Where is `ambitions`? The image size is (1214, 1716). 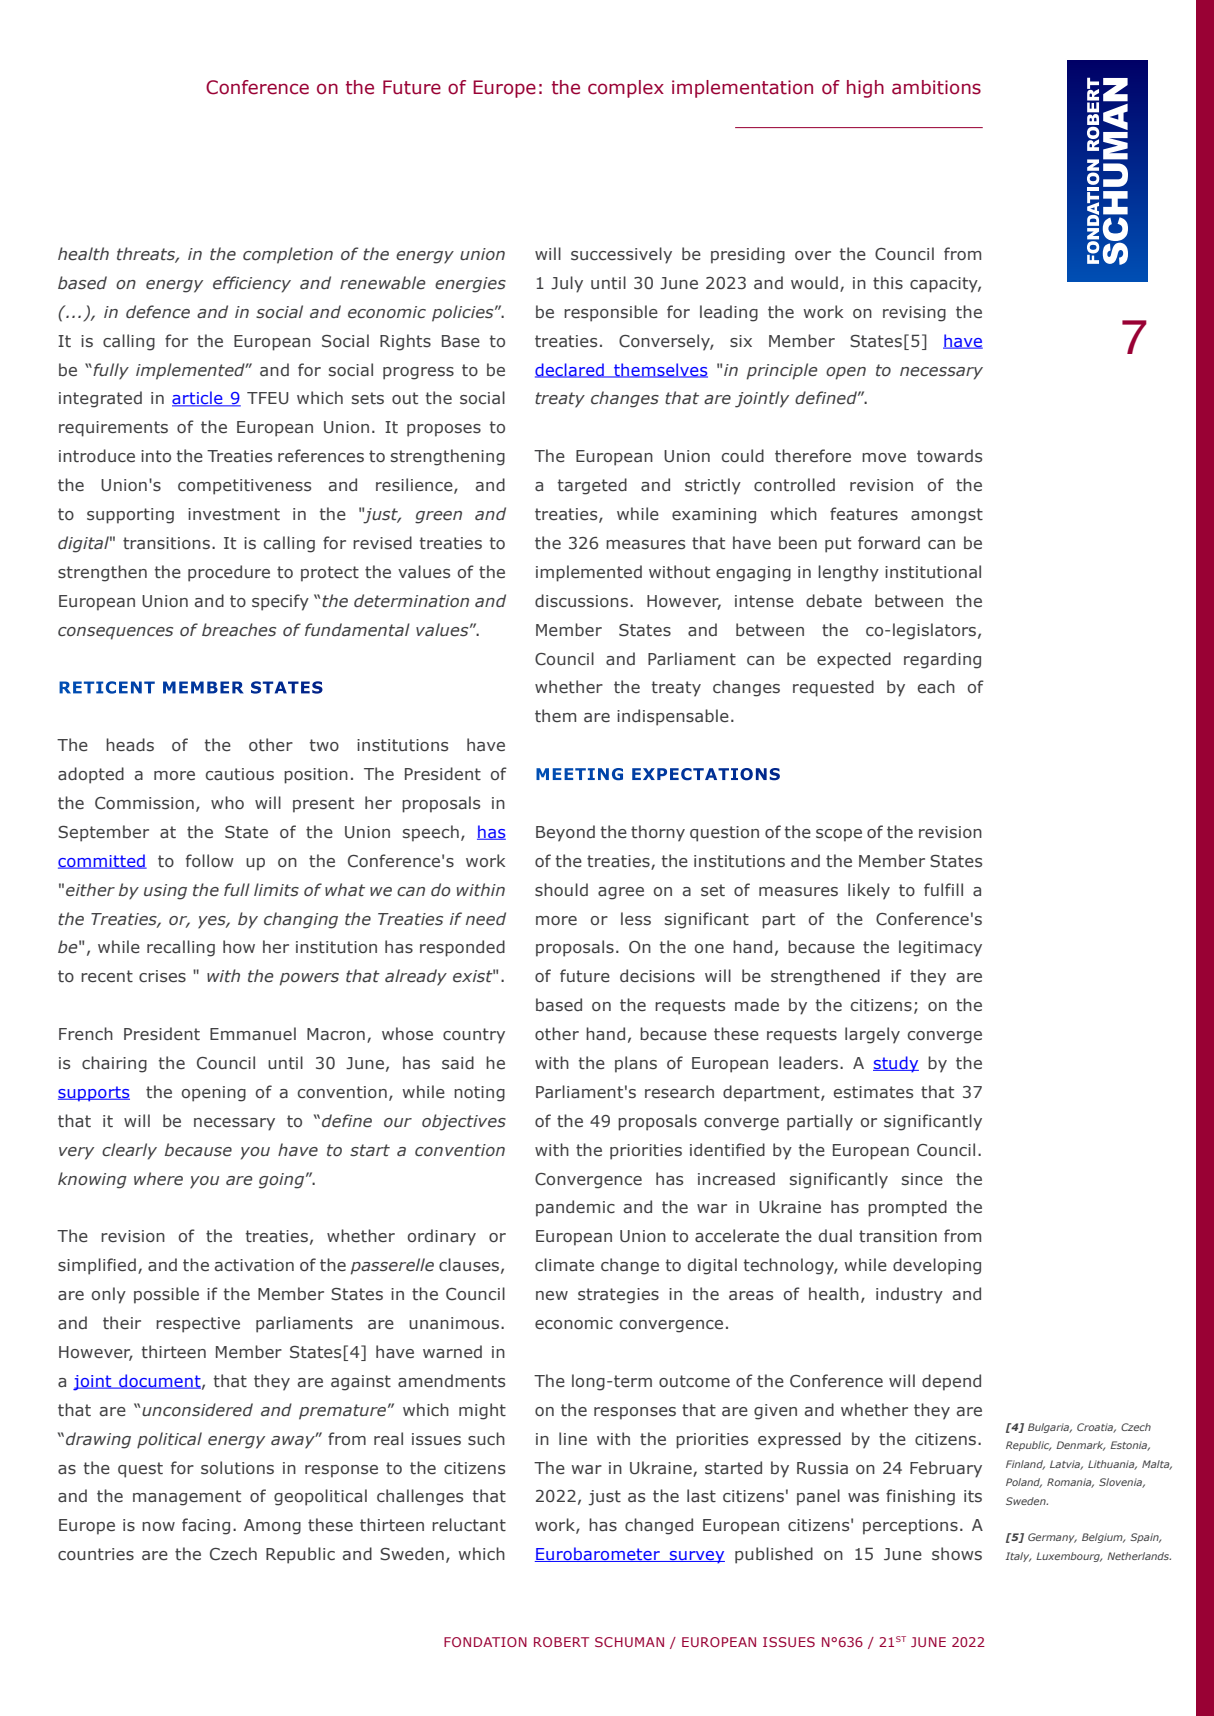
ambitions is located at coordinates (936, 87).
